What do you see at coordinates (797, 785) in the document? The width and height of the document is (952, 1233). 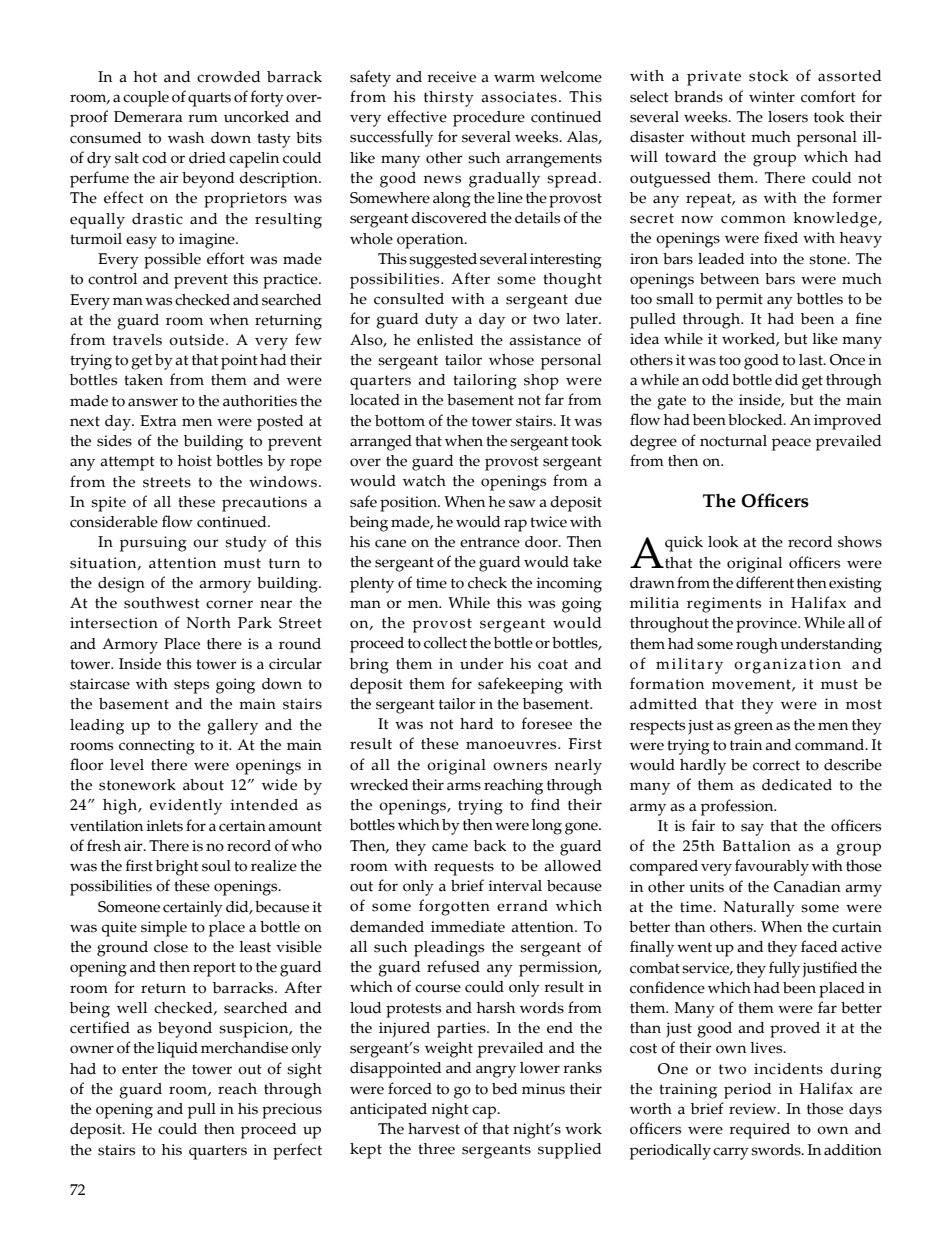 I see `dedicated` at bounding box center [797, 785].
